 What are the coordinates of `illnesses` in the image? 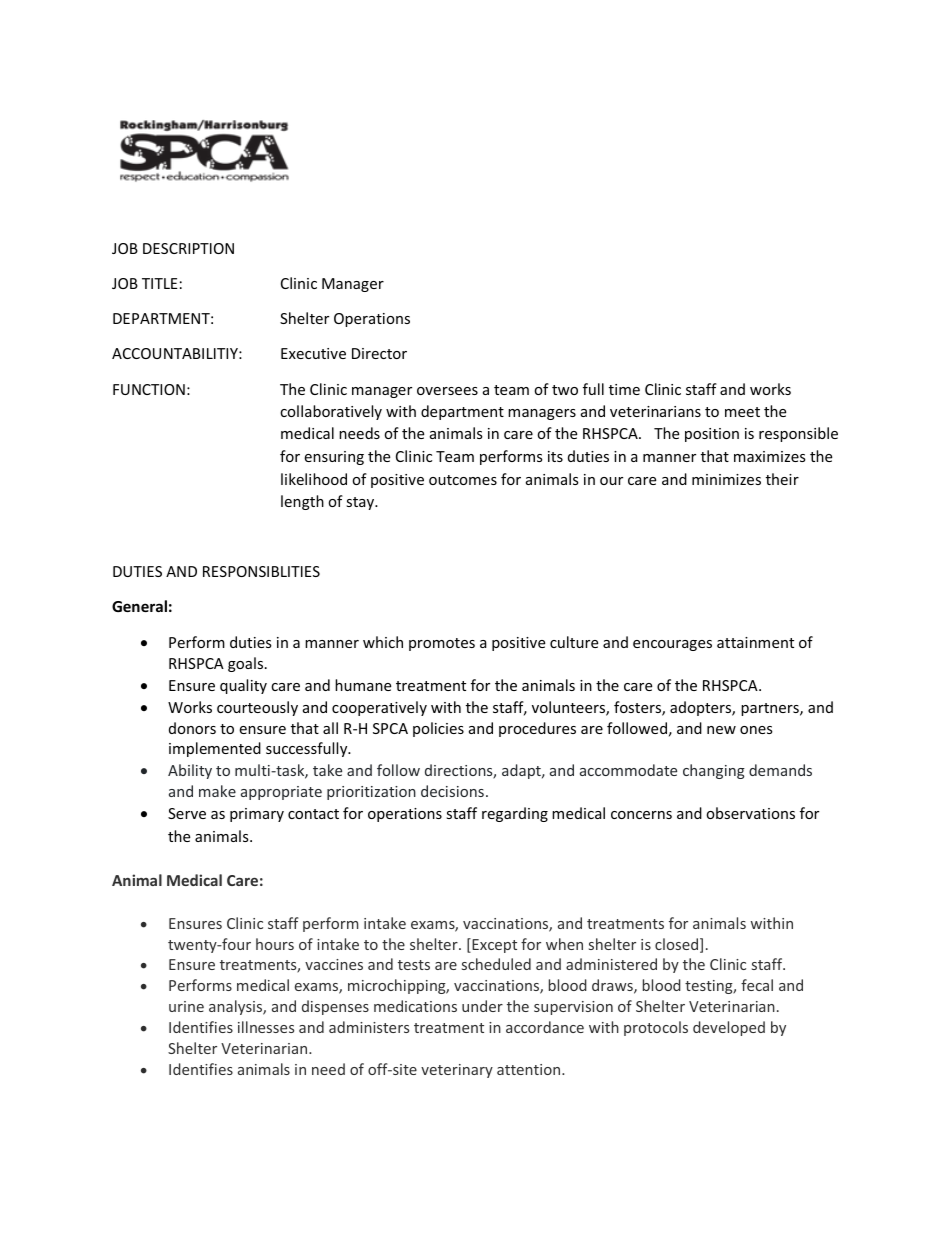 It's located at (266, 1027).
